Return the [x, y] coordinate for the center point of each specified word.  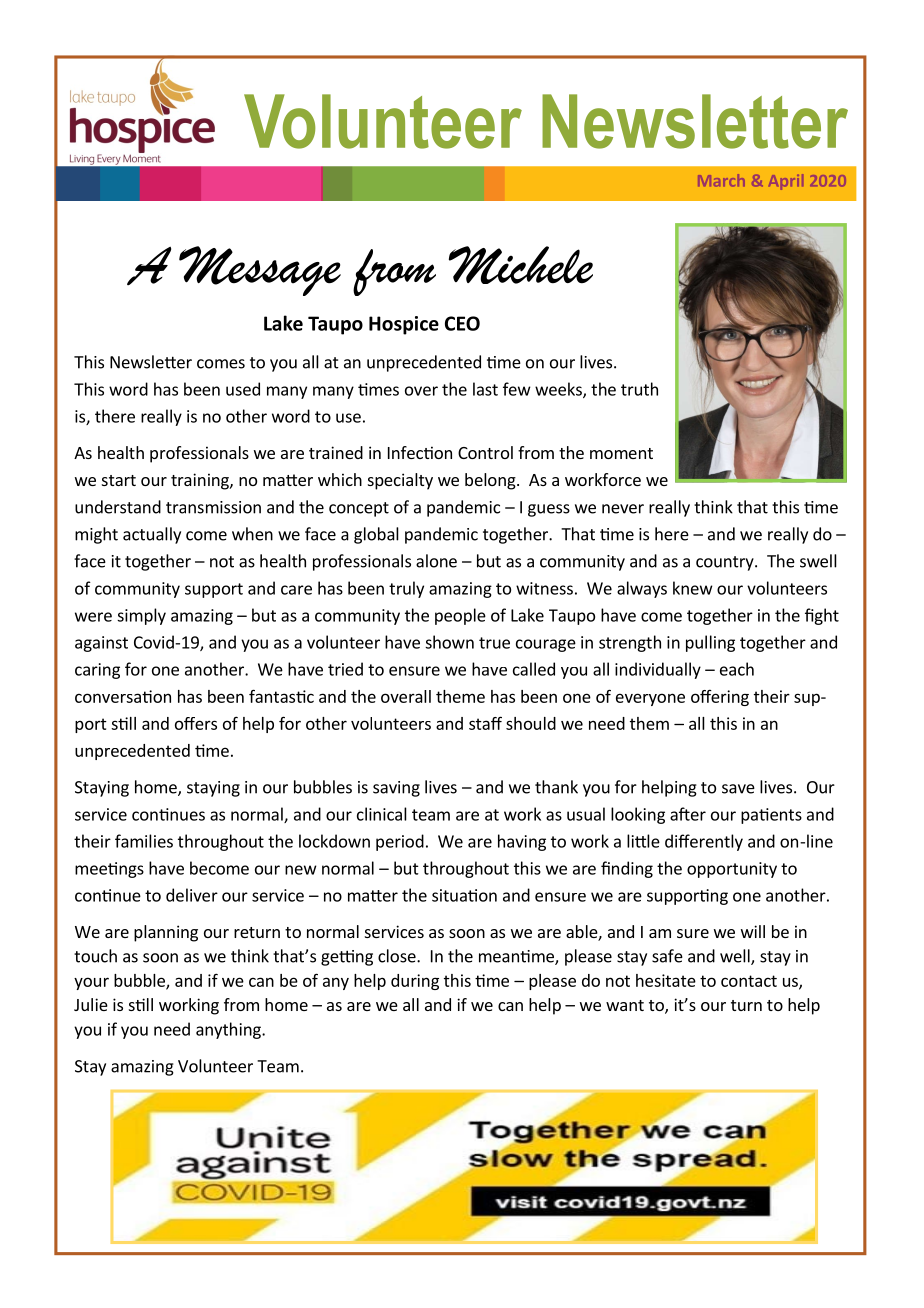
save [738, 789]
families [144, 841]
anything [229, 1030]
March [721, 180]
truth [639, 389]
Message [260, 271]
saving [396, 789]
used [243, 389]
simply [141, 616]
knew [693, 588]
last [485, 389]
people [460, 616]
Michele [521, 265]
